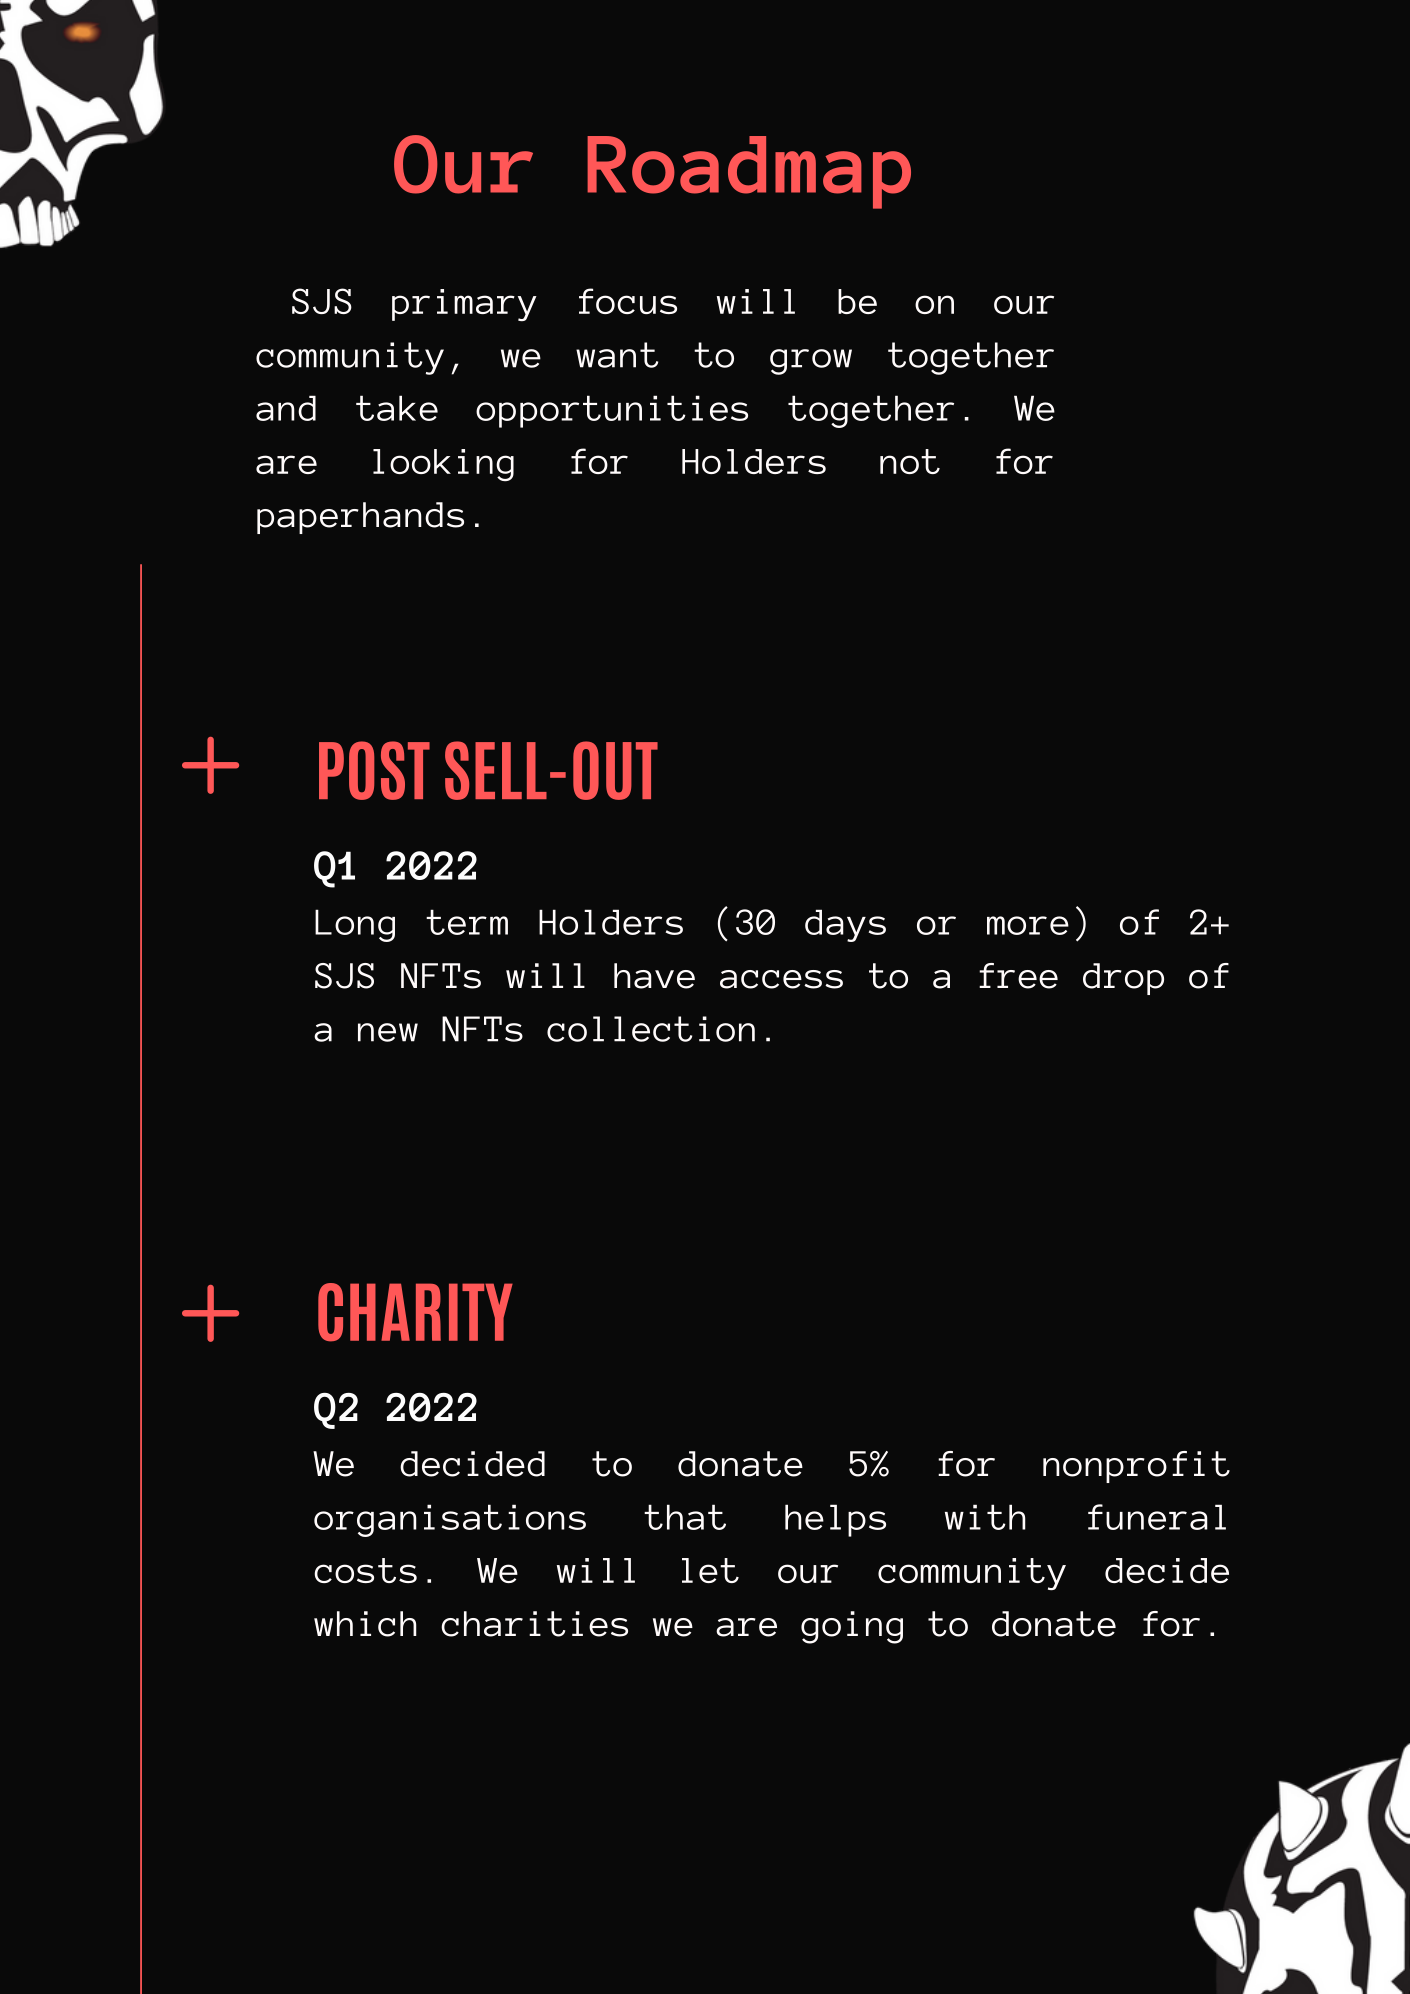 The image size is (1410, 1994). I want to click on Roadmap, so click(749, 172).
